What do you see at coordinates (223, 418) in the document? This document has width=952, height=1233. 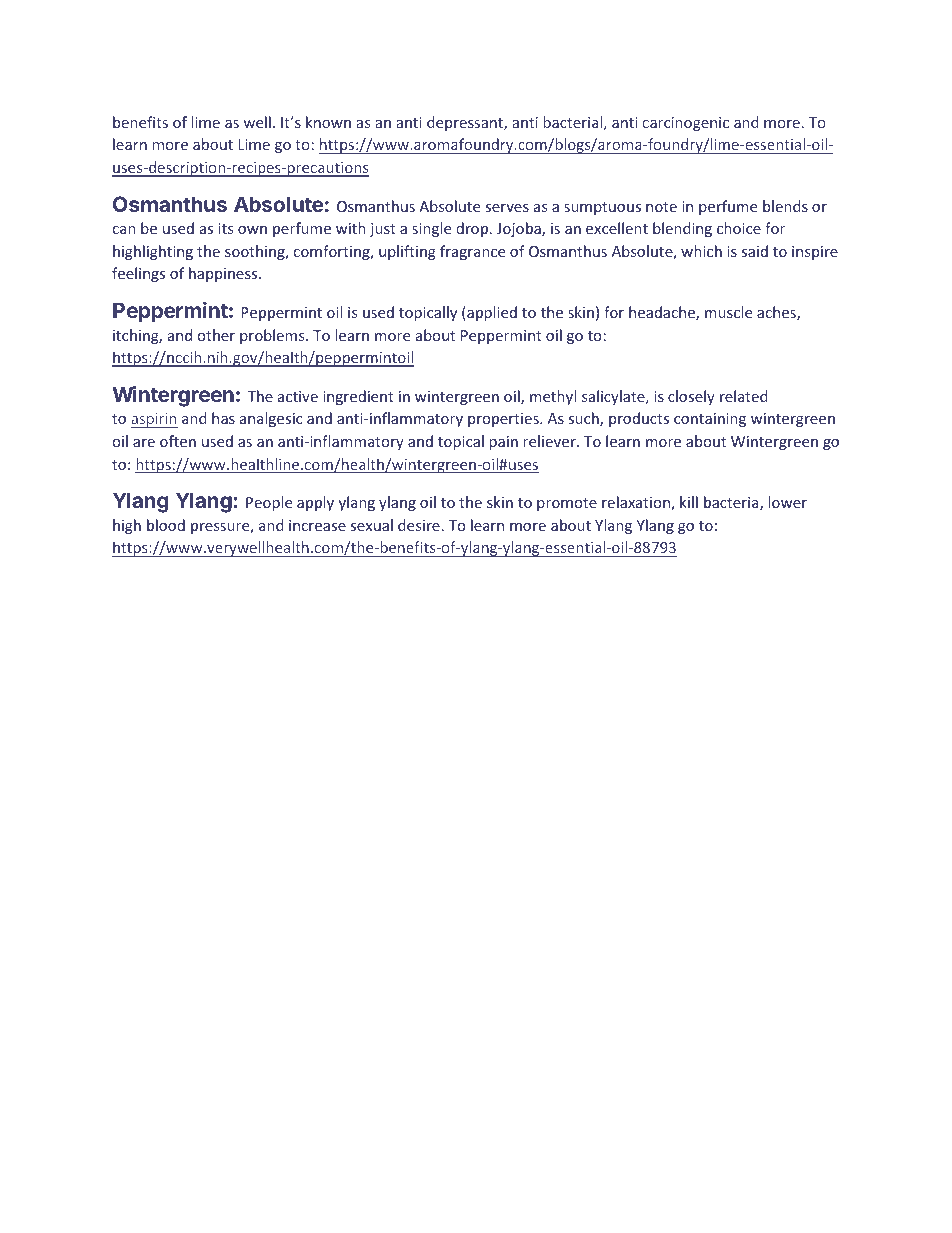 I see `has` at bounding box center [223, 418].
